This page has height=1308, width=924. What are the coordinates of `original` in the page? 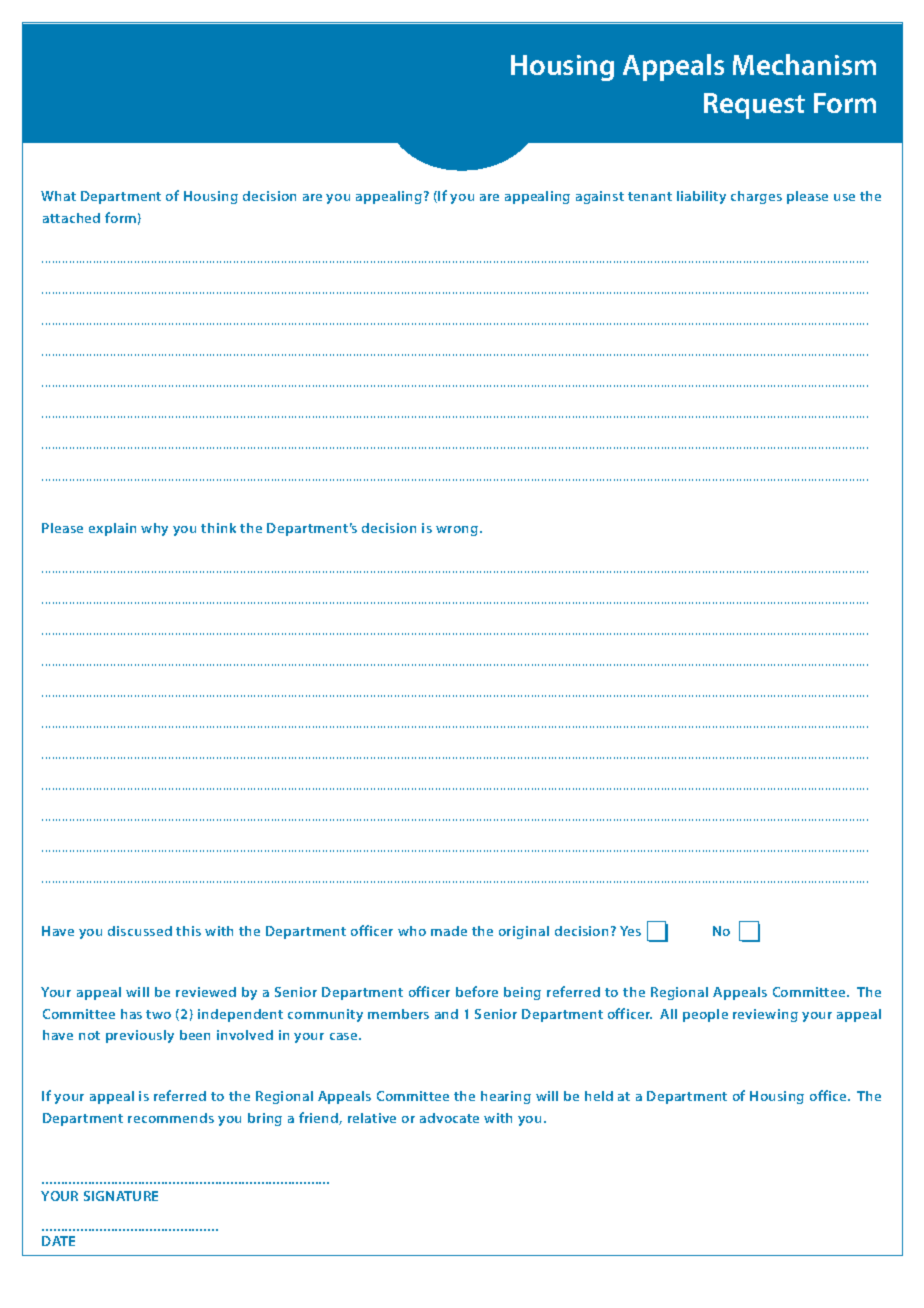 It's located at (524, 932).
